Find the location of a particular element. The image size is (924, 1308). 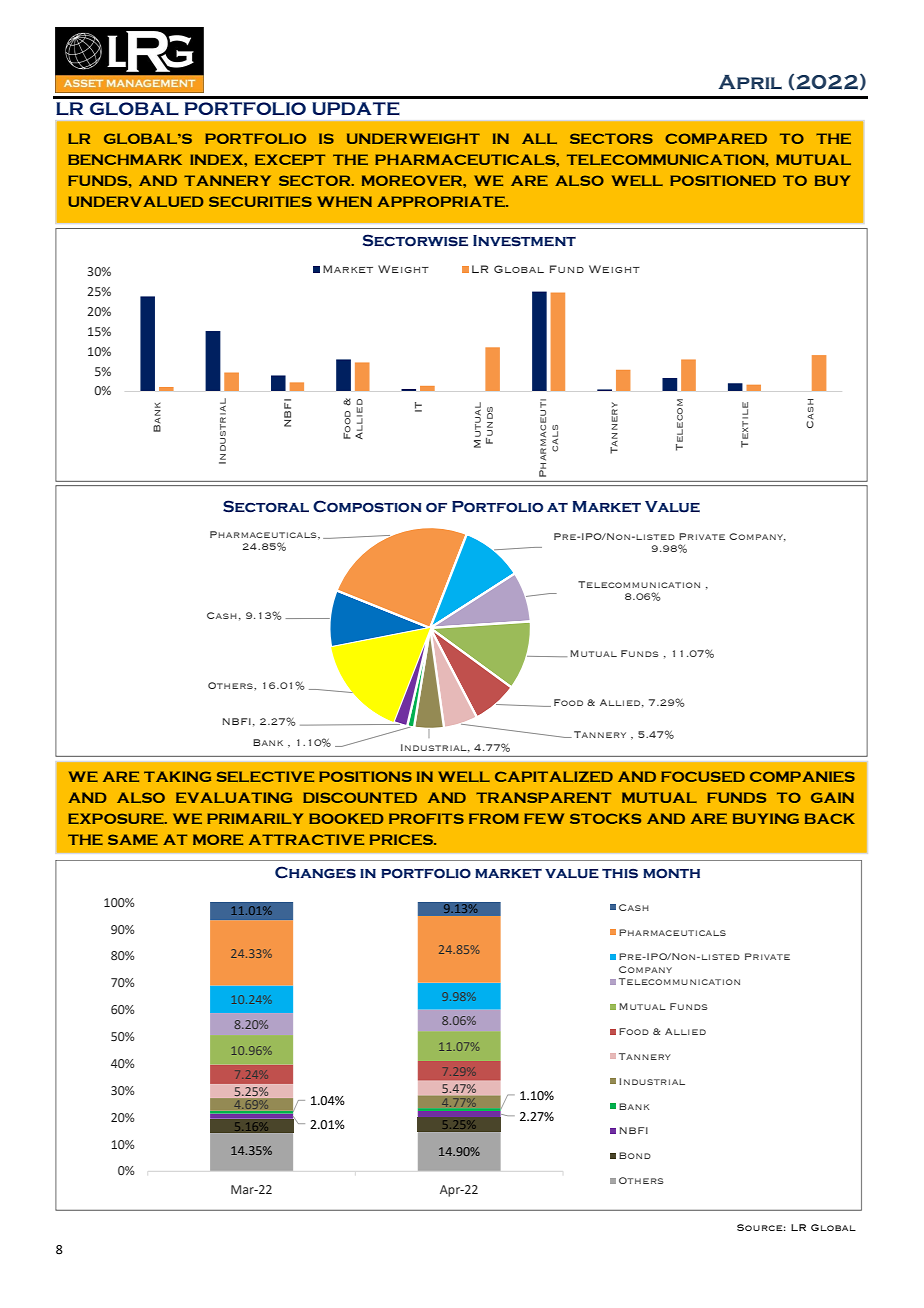

FOCUSED is located at coordinates (703, 776).
